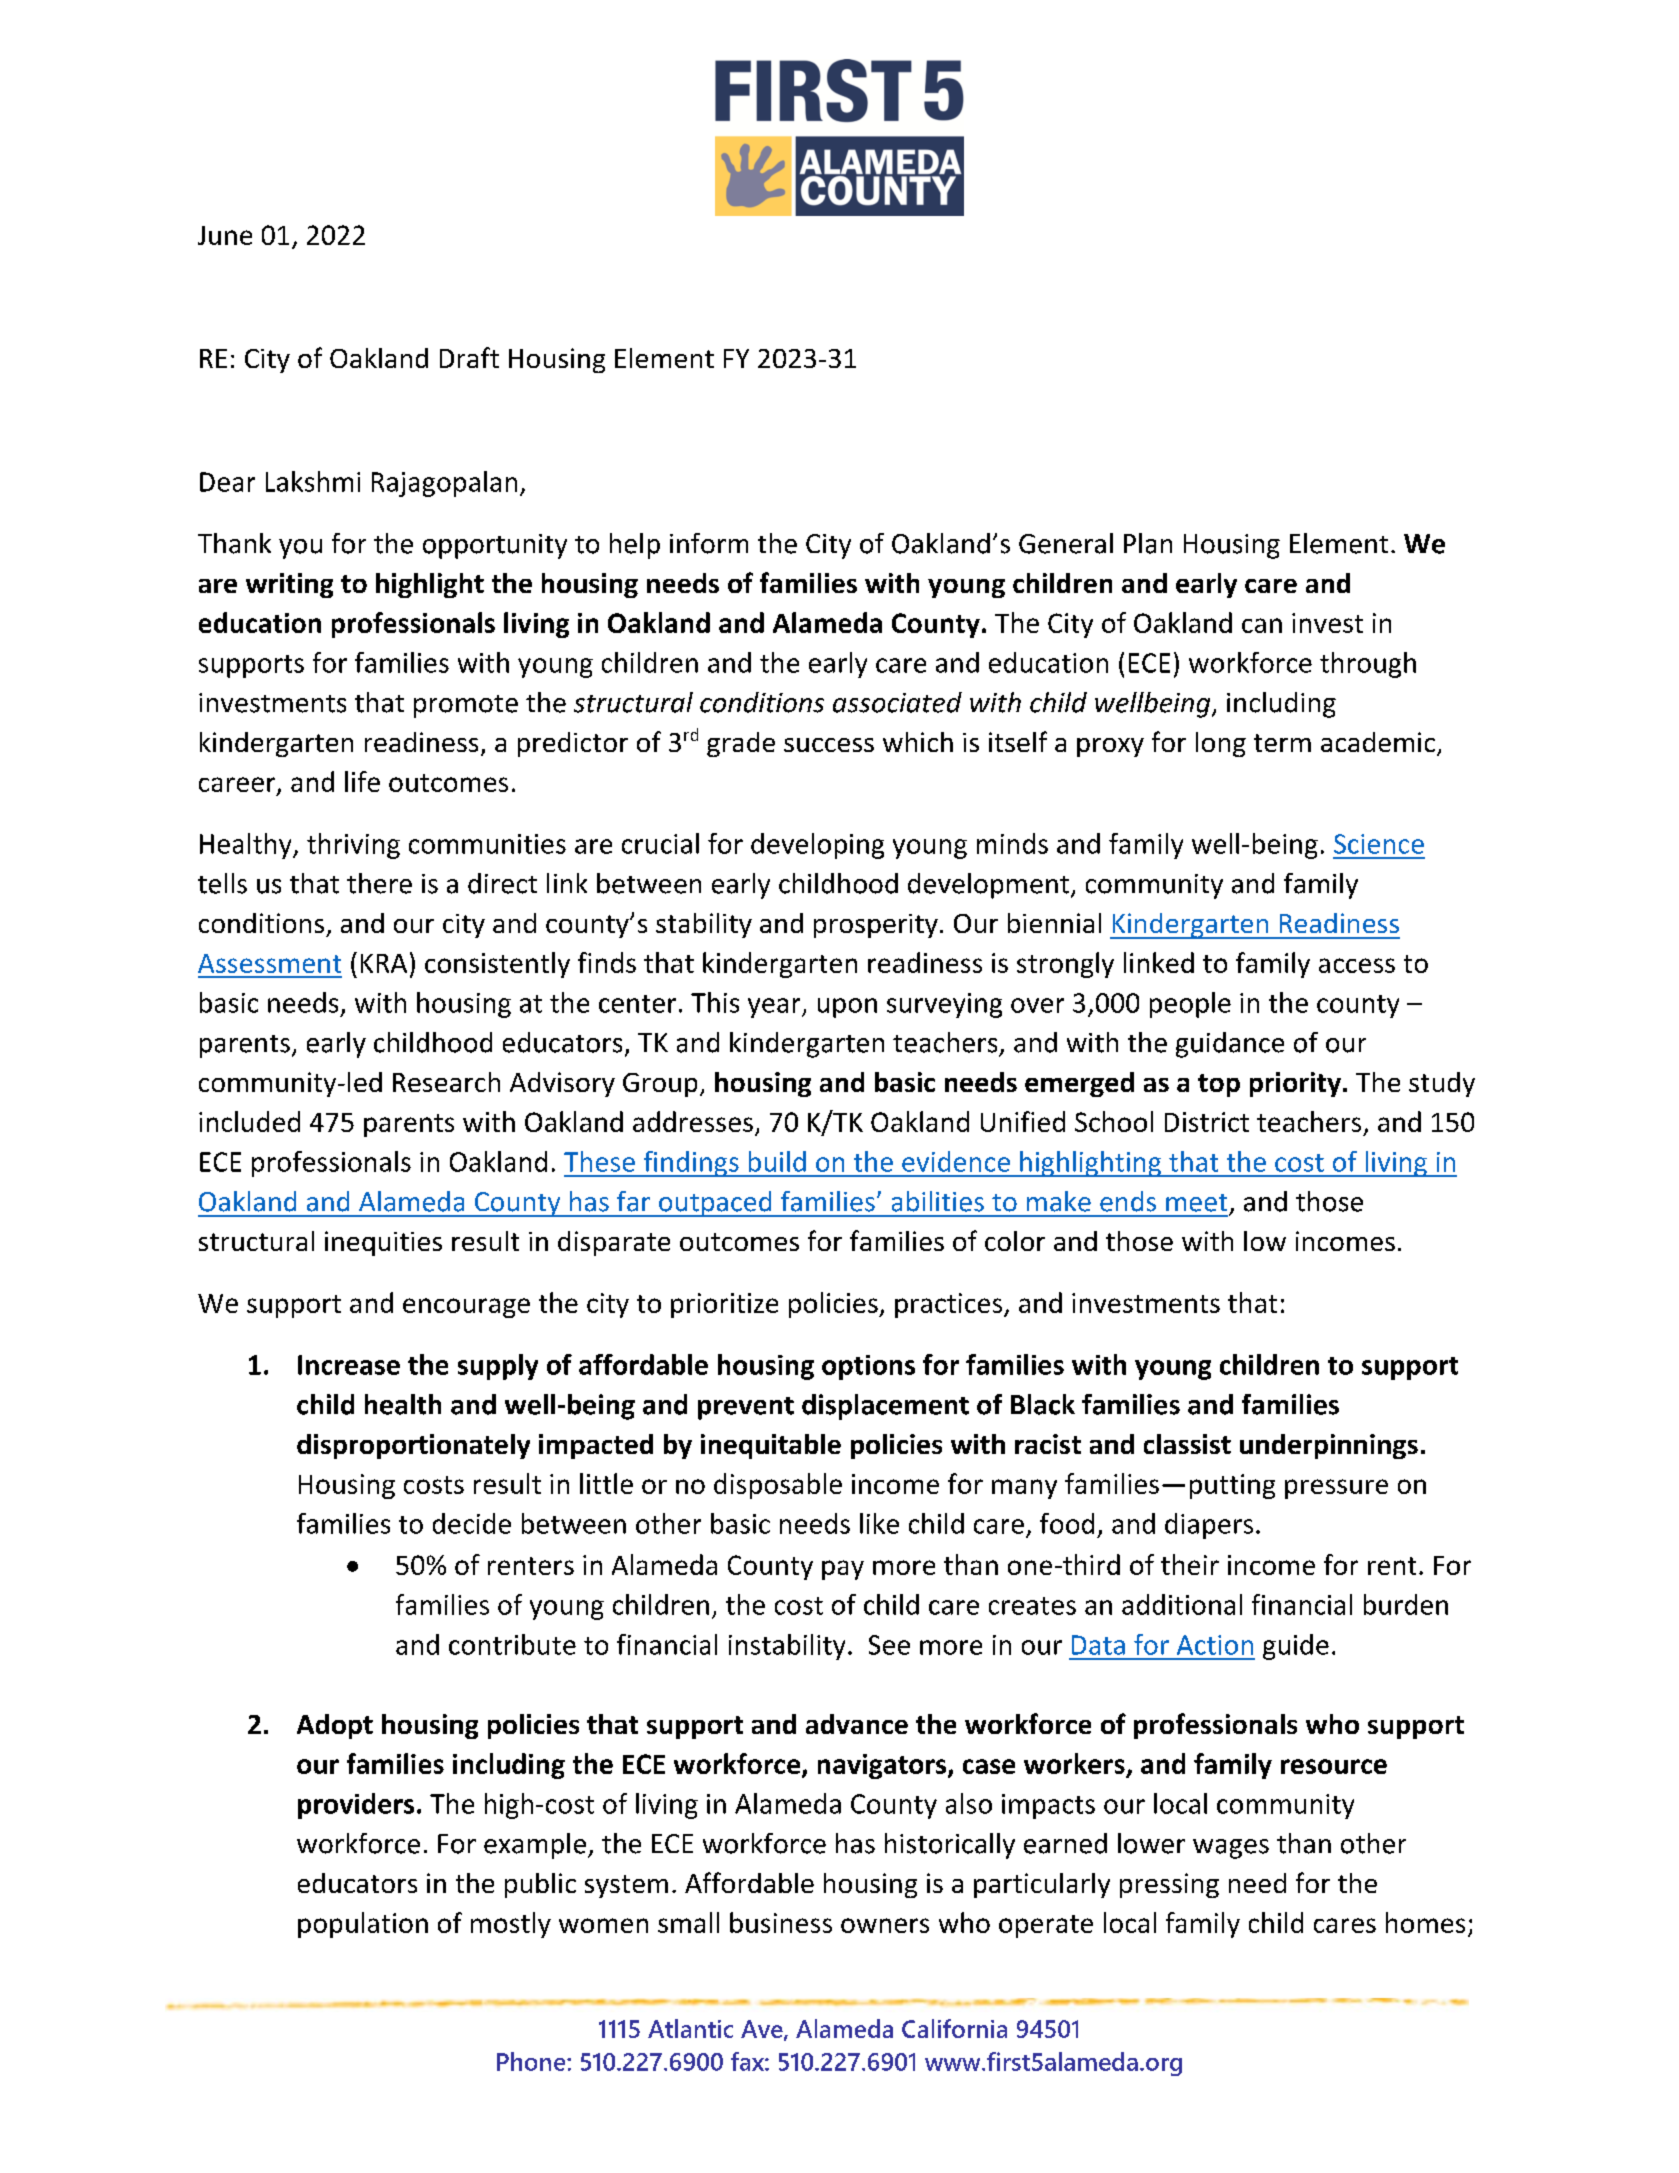 This page has height=2173, width=1679. What do you see at coordinates (362, 781) in the page?
I see `life` at bounding box center [362, 781].
